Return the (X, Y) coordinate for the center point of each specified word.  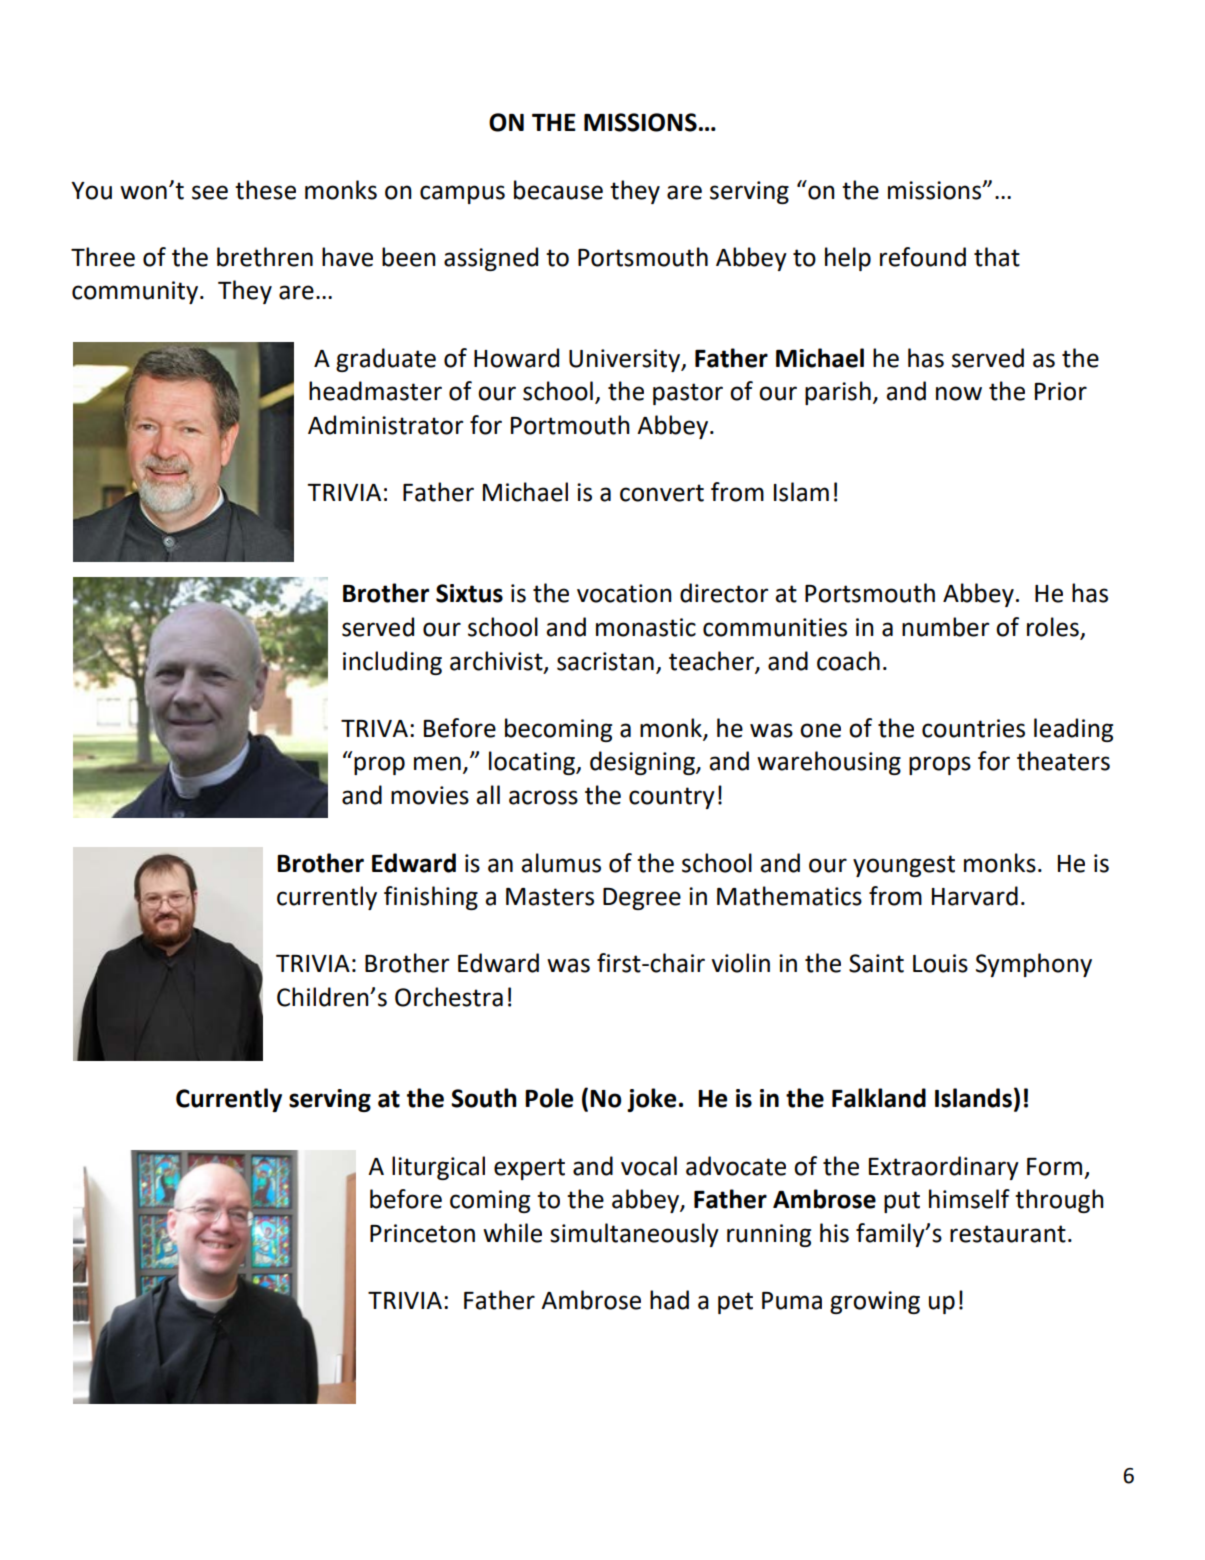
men (437, 763)
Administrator (385, 425)
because (558, 190)
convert (662, 493)
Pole (549, 1098)
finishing (431, 898)
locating (533, 763)
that (997, 257)
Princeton (422, 1233)
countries (973, 728)
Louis (940, 963)
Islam (801, 492)
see (210, 192)
